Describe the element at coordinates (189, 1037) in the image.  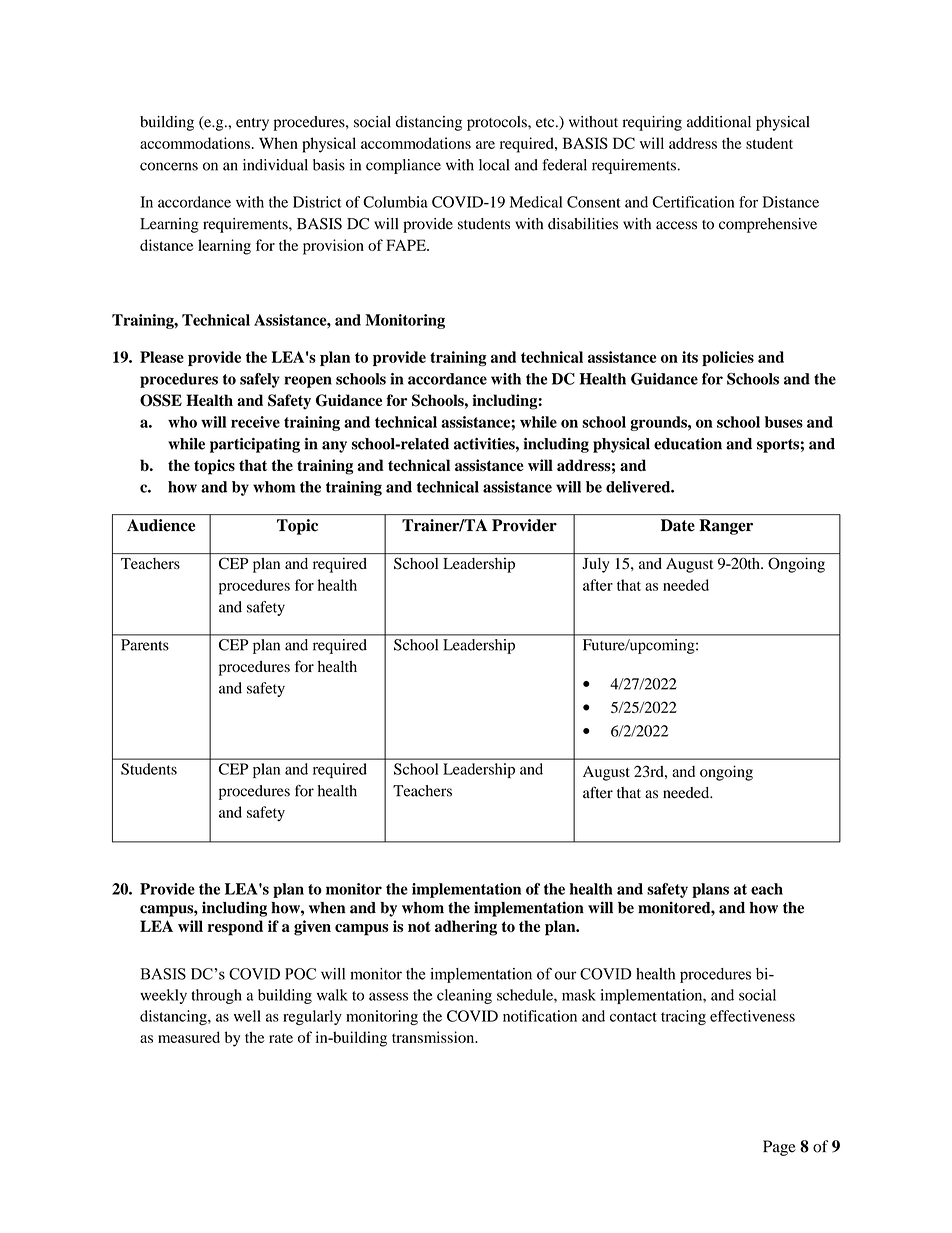
I see `measured` at that location.
